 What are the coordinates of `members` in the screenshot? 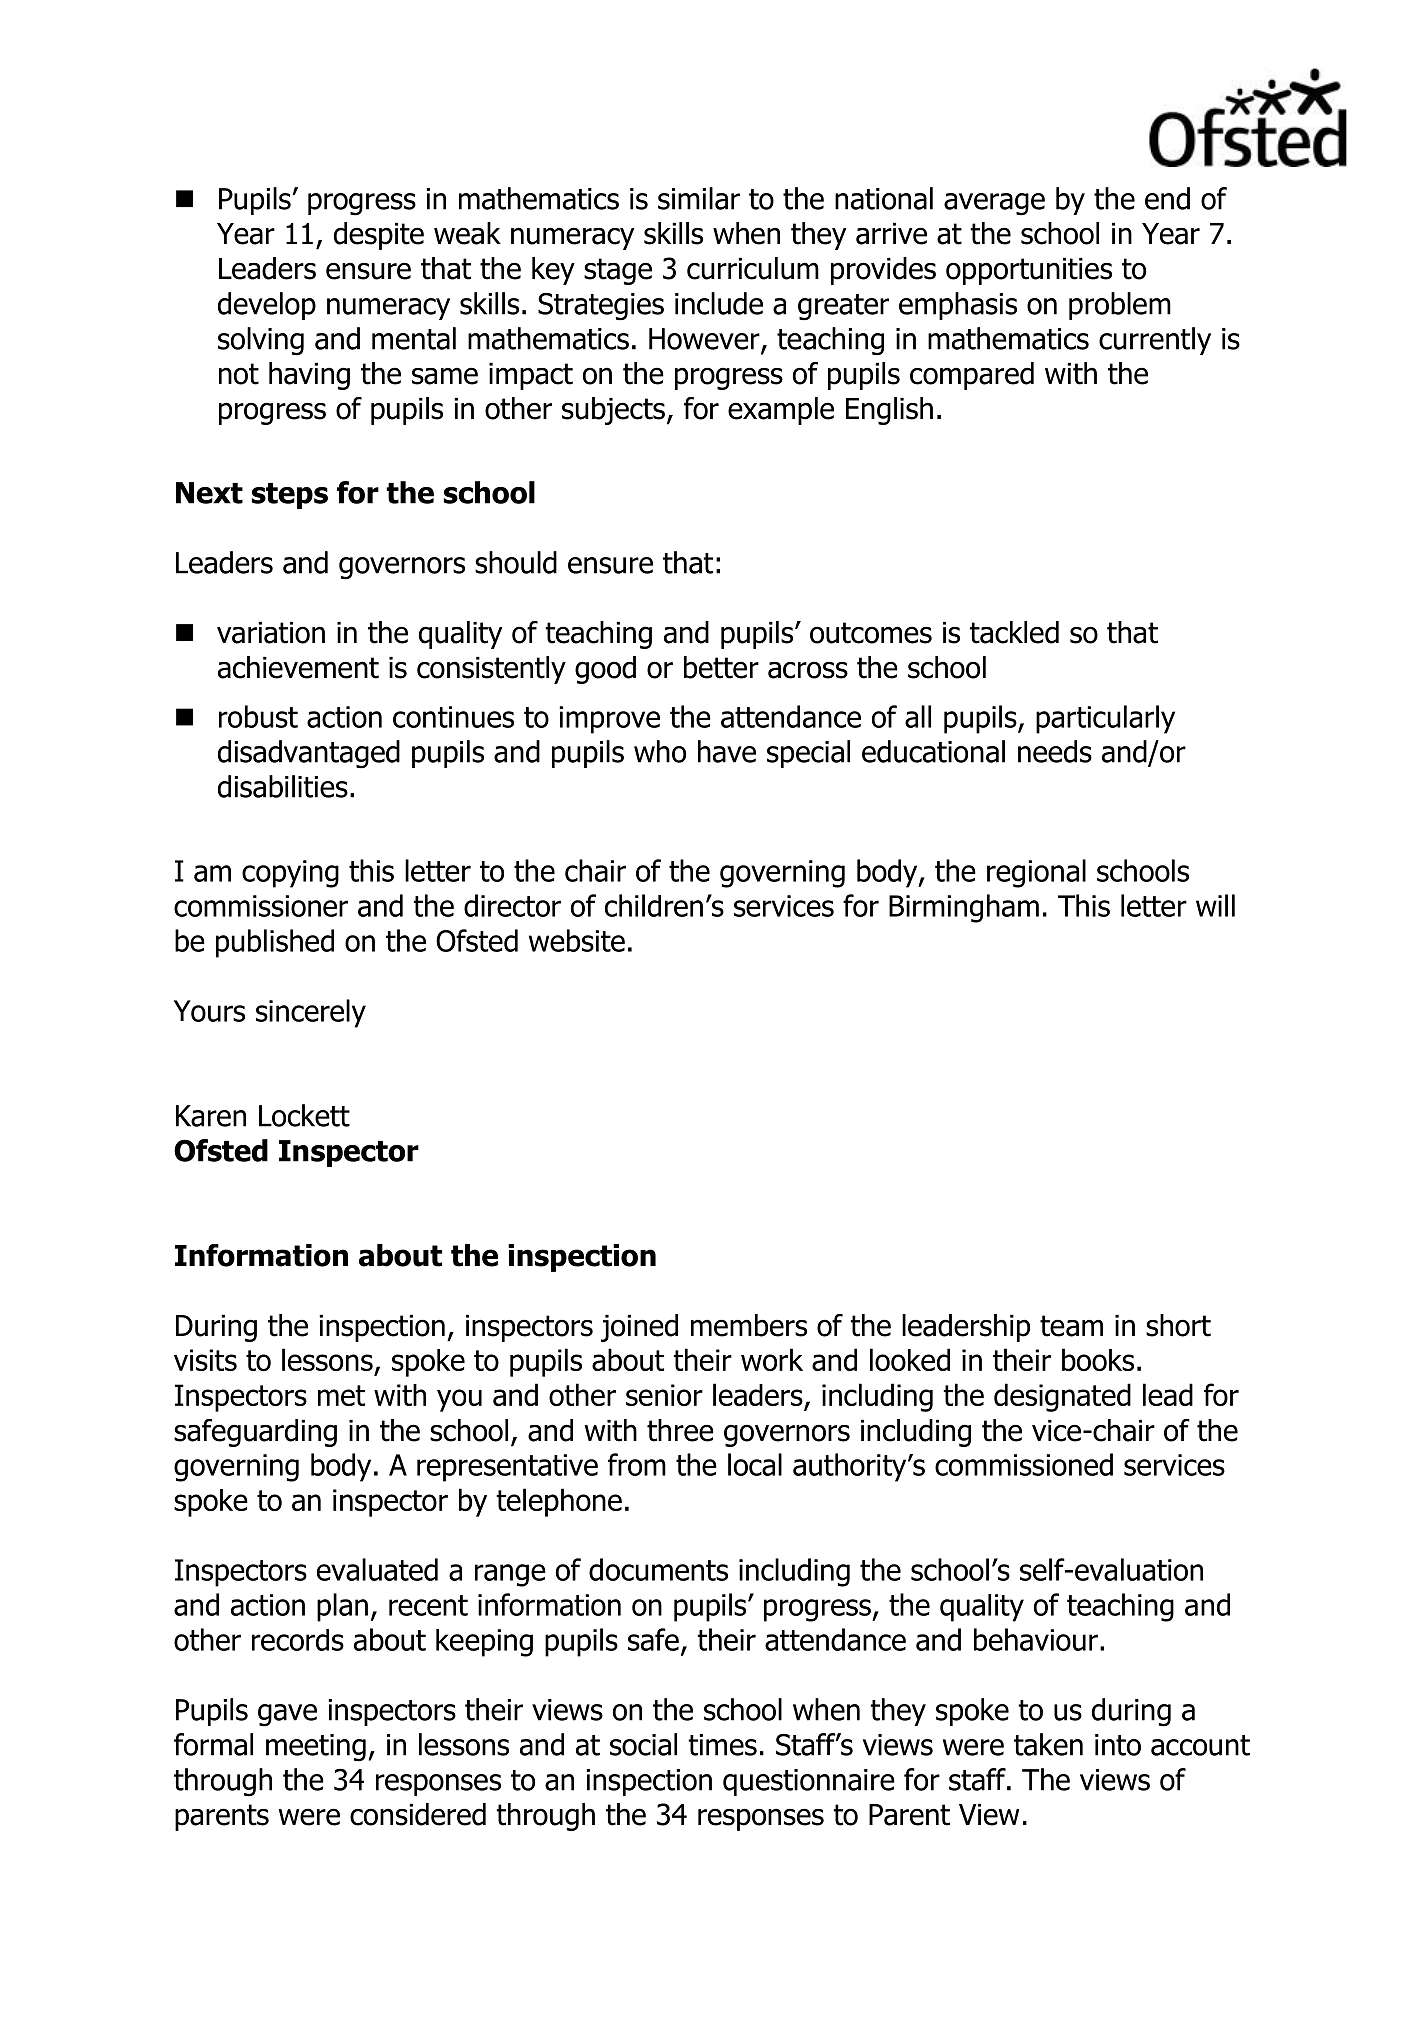 It's located at (749, 1325).
